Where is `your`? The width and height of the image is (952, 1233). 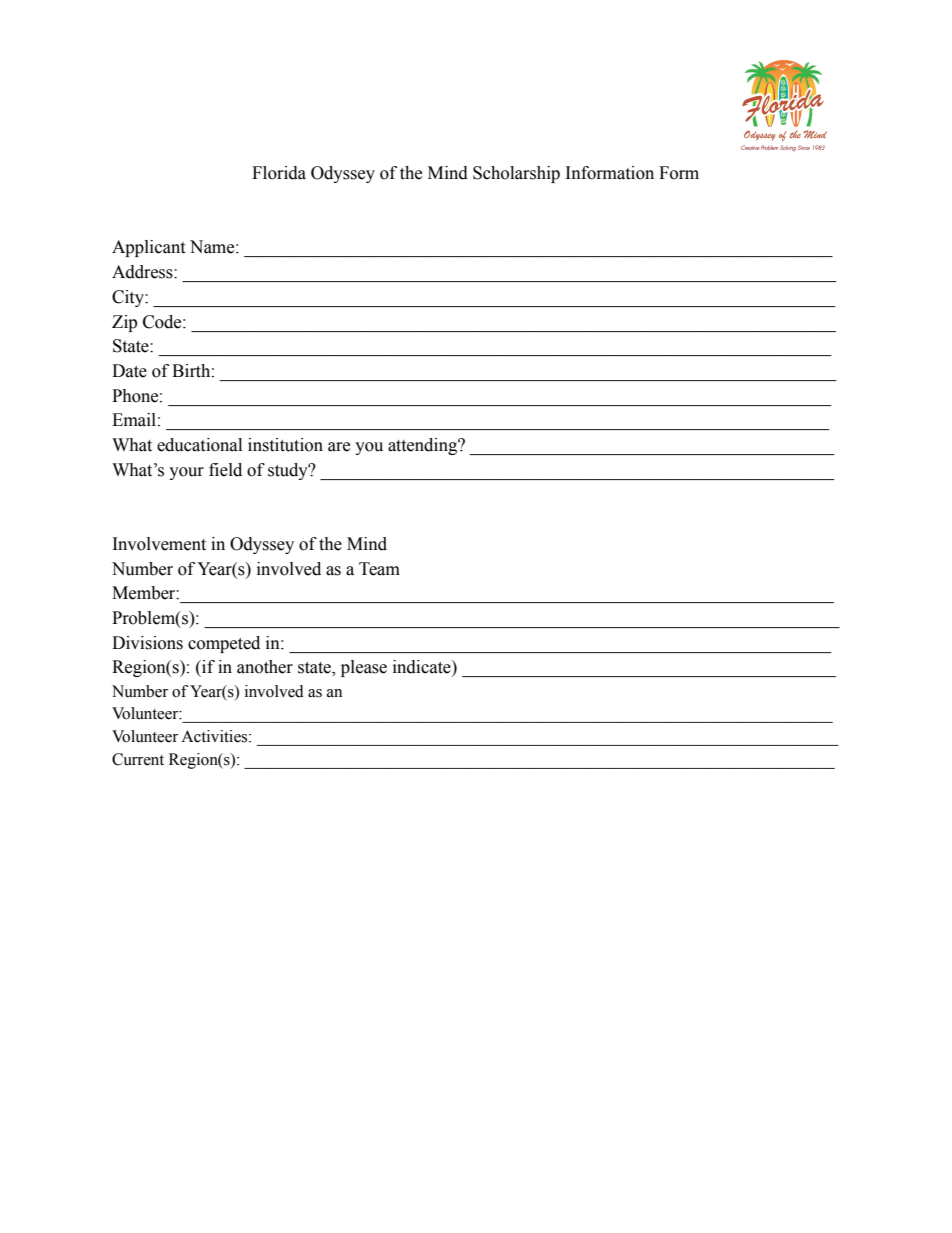 your is located at coordinates (186, 473).
